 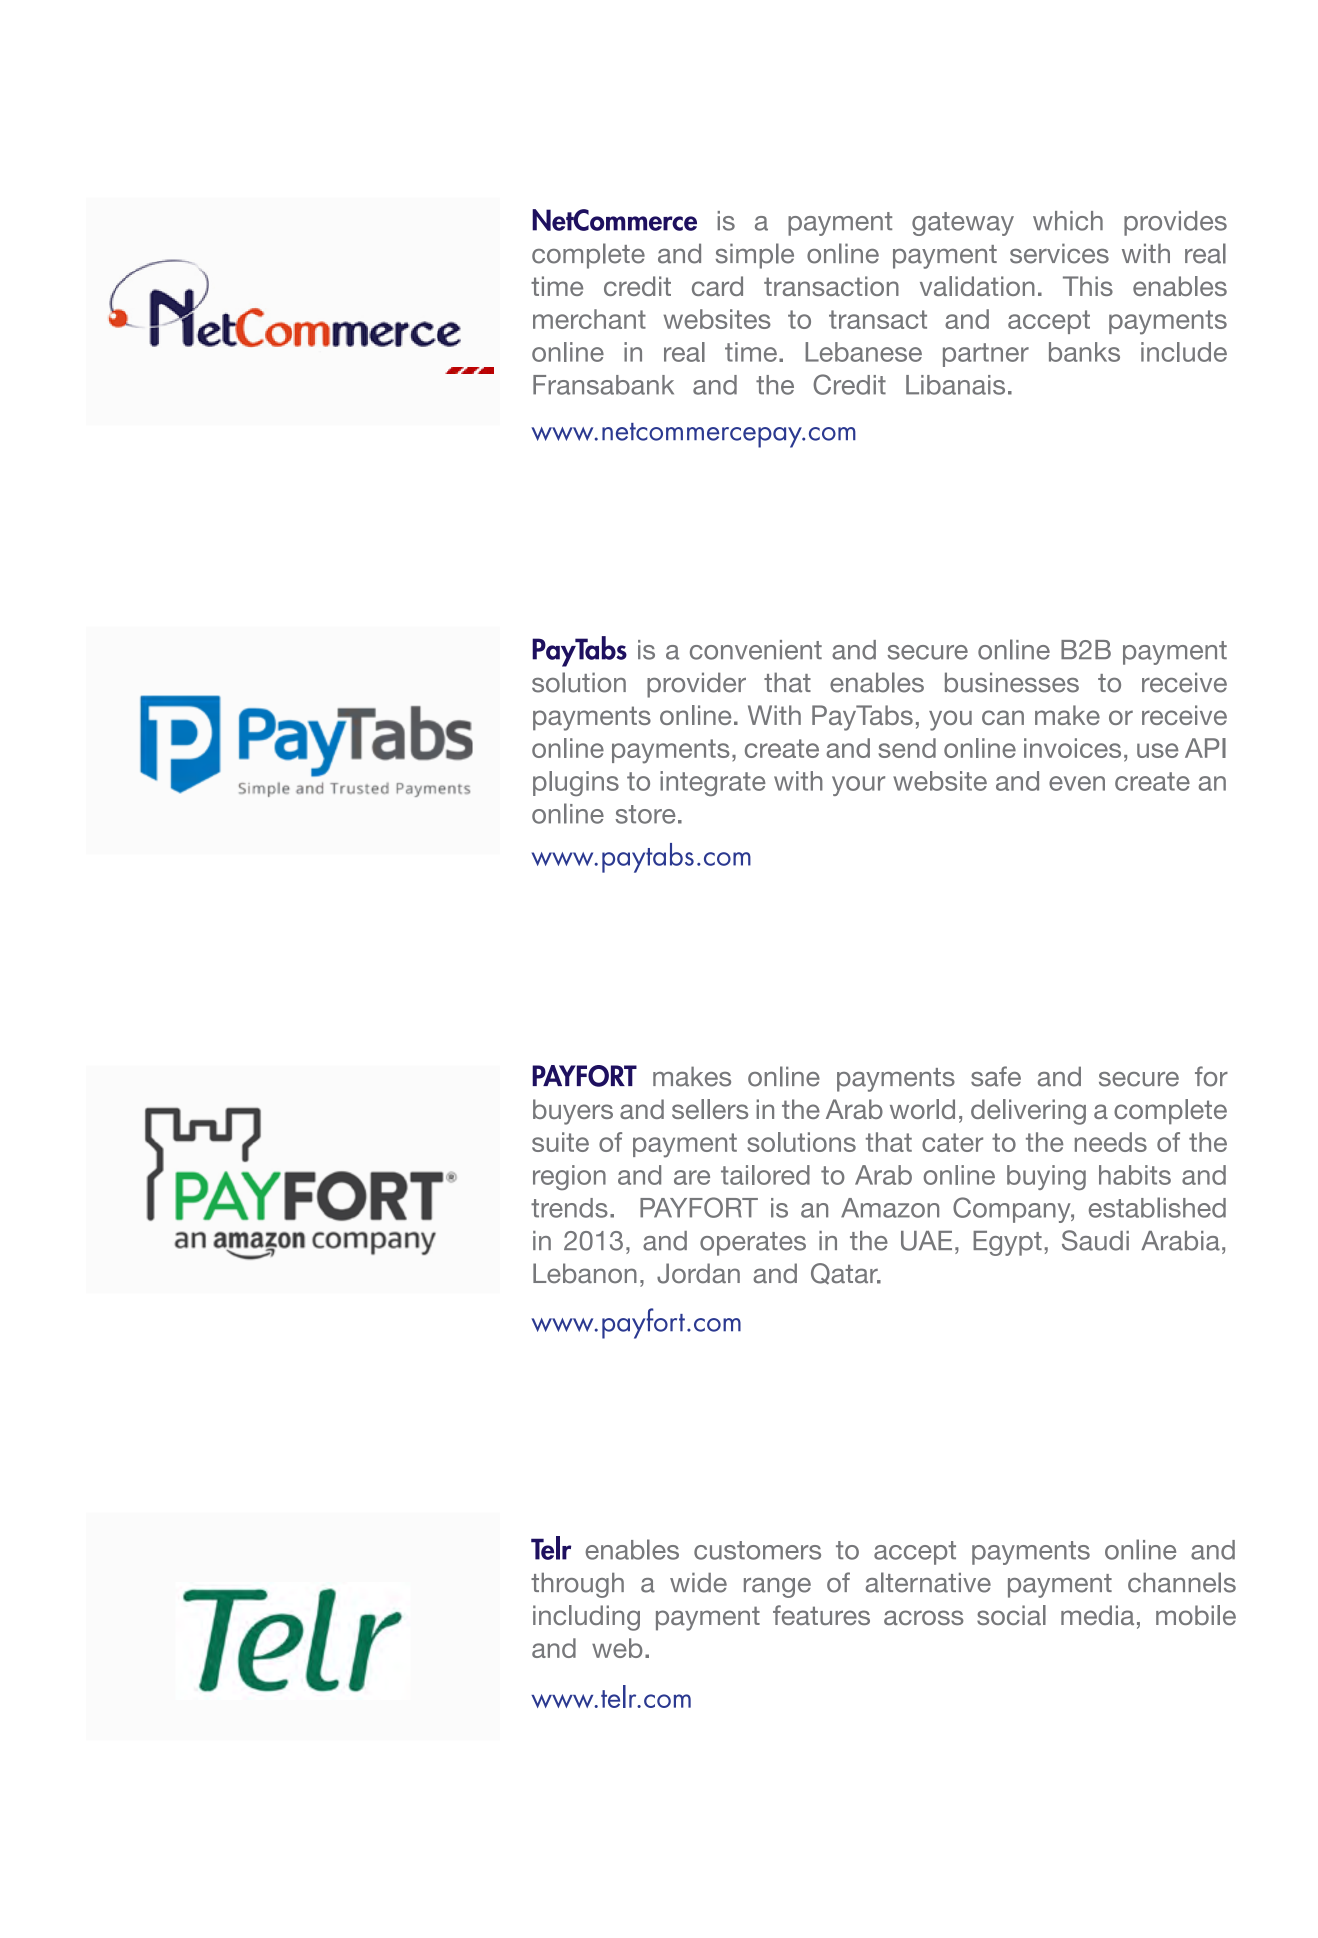 I want to click on store, so click(x=646, y=814).
